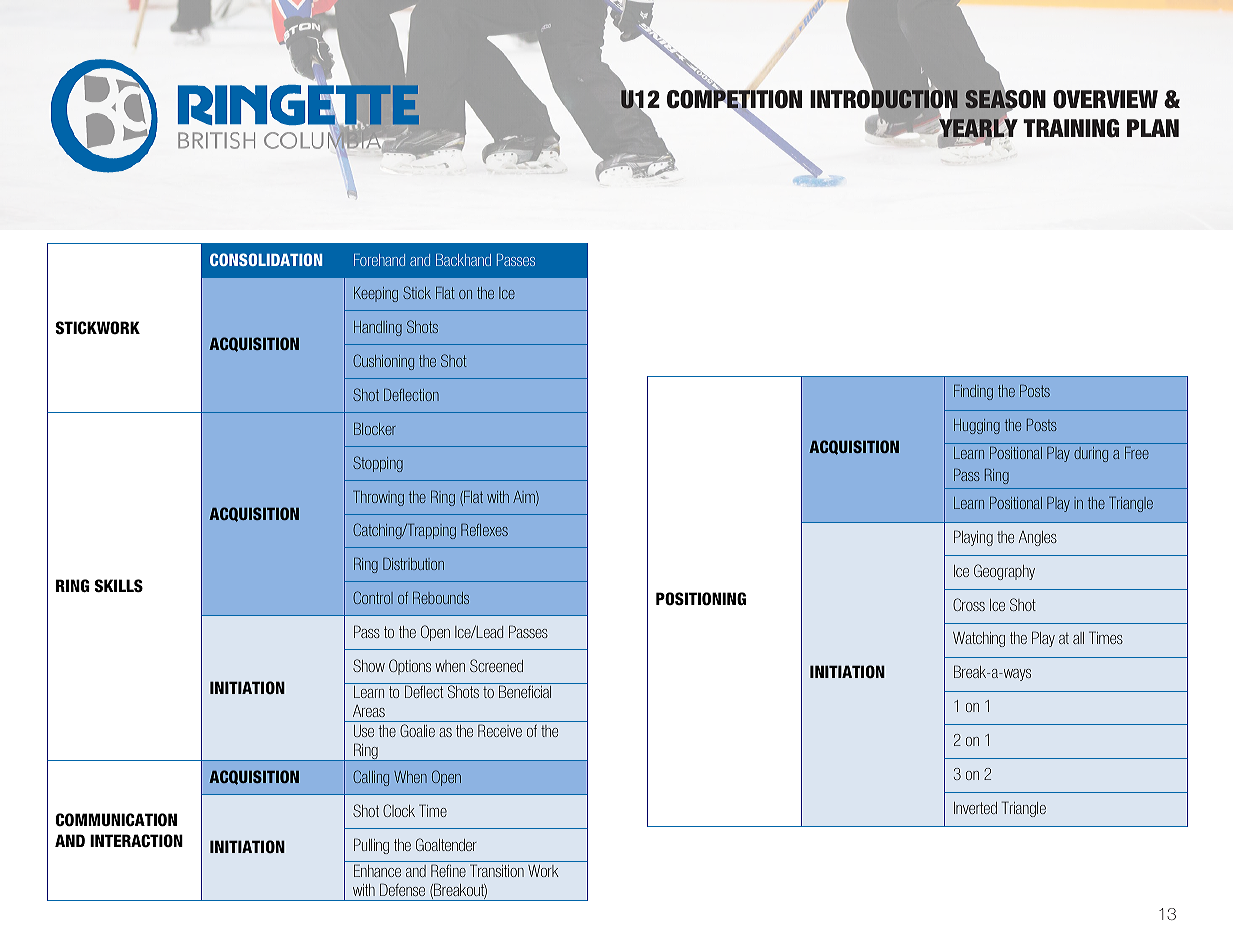  What do you see at coordinates (973, 392) in the screenshot?
I see `Finding` at bounding box center [973, 392].
